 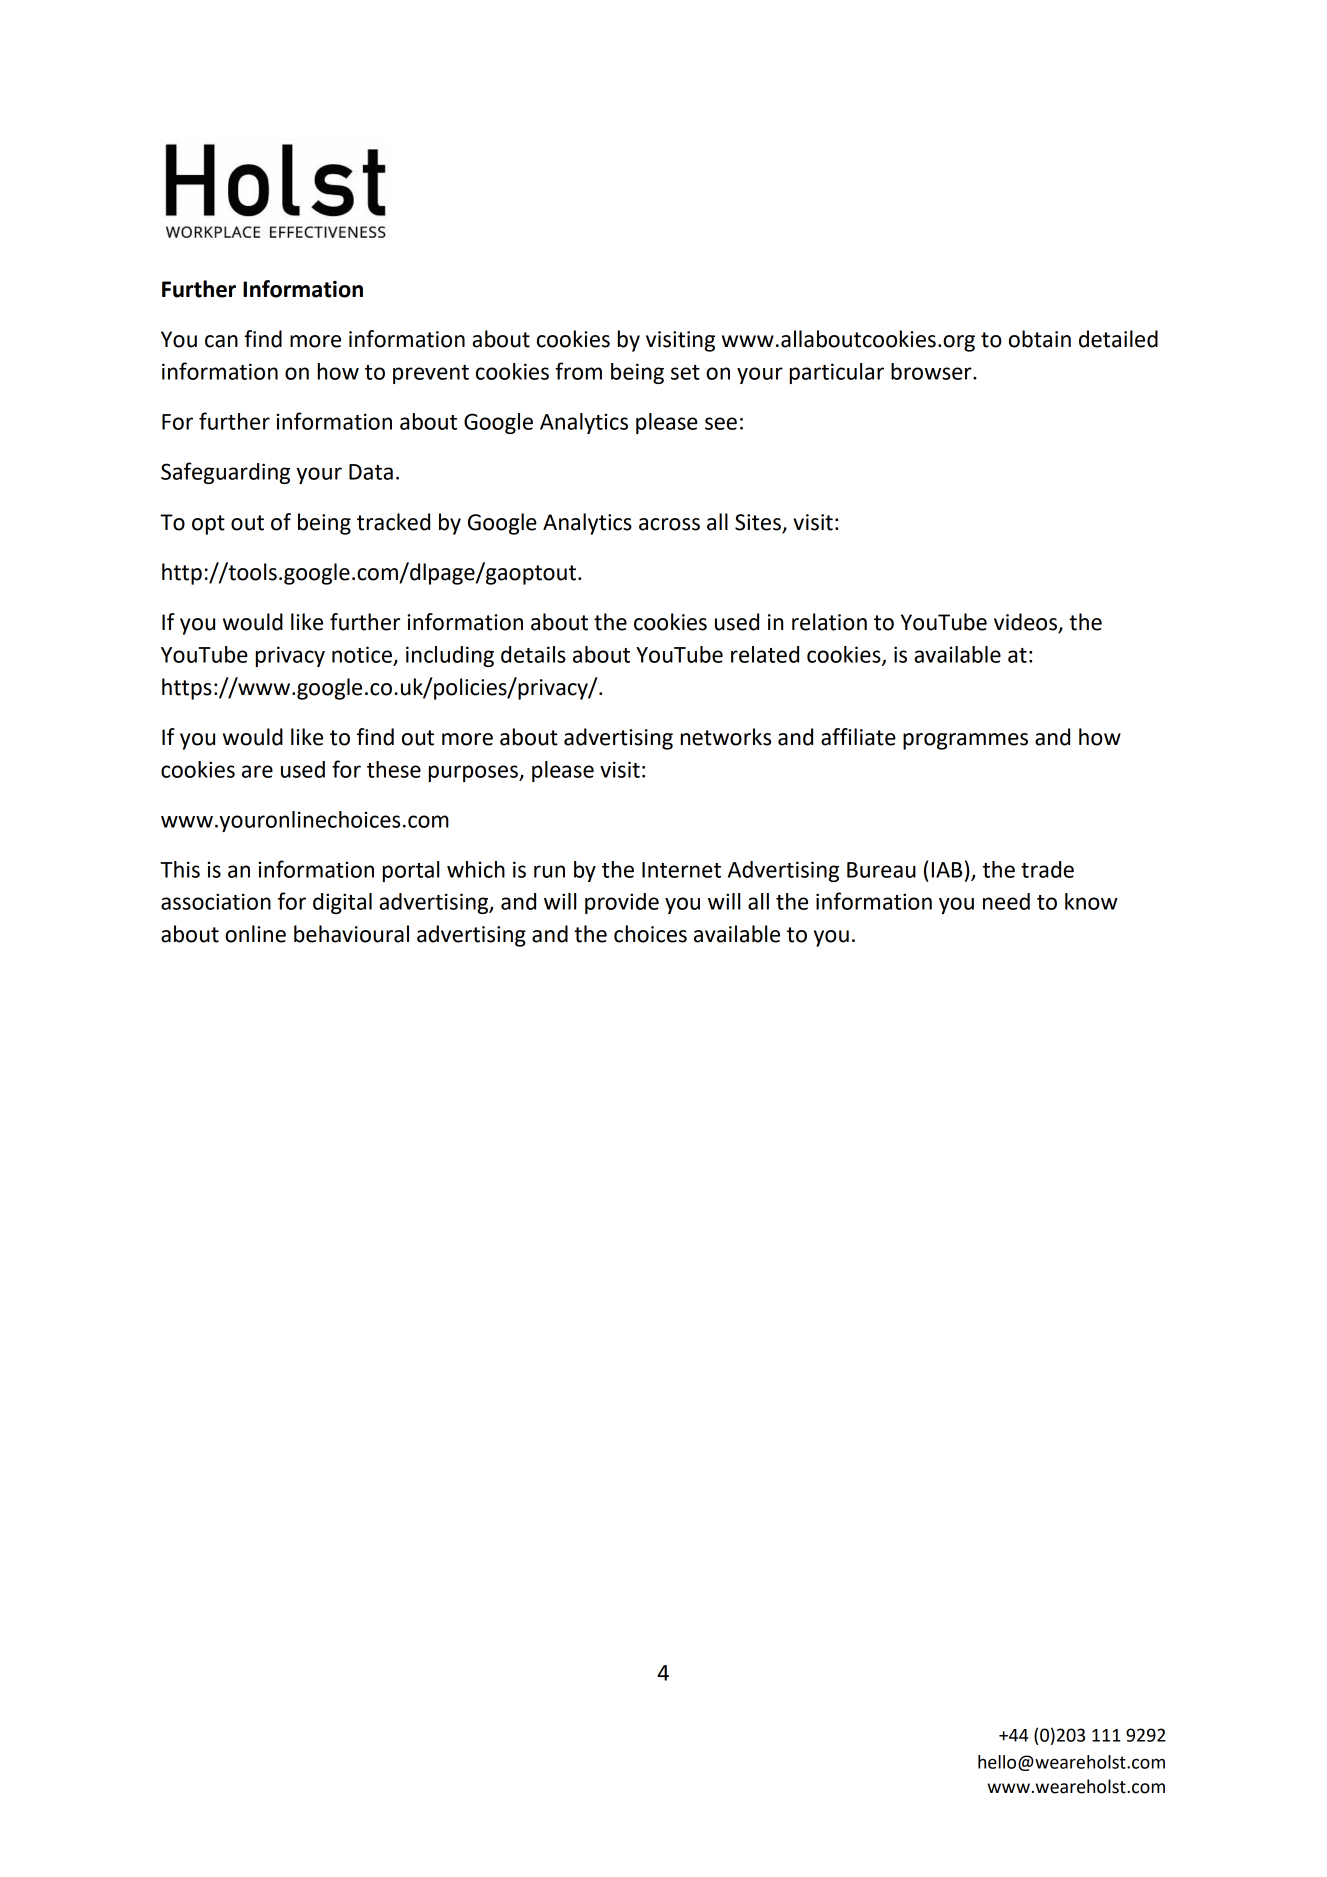 I want to click on tracked, so click(x=393, y=522).
